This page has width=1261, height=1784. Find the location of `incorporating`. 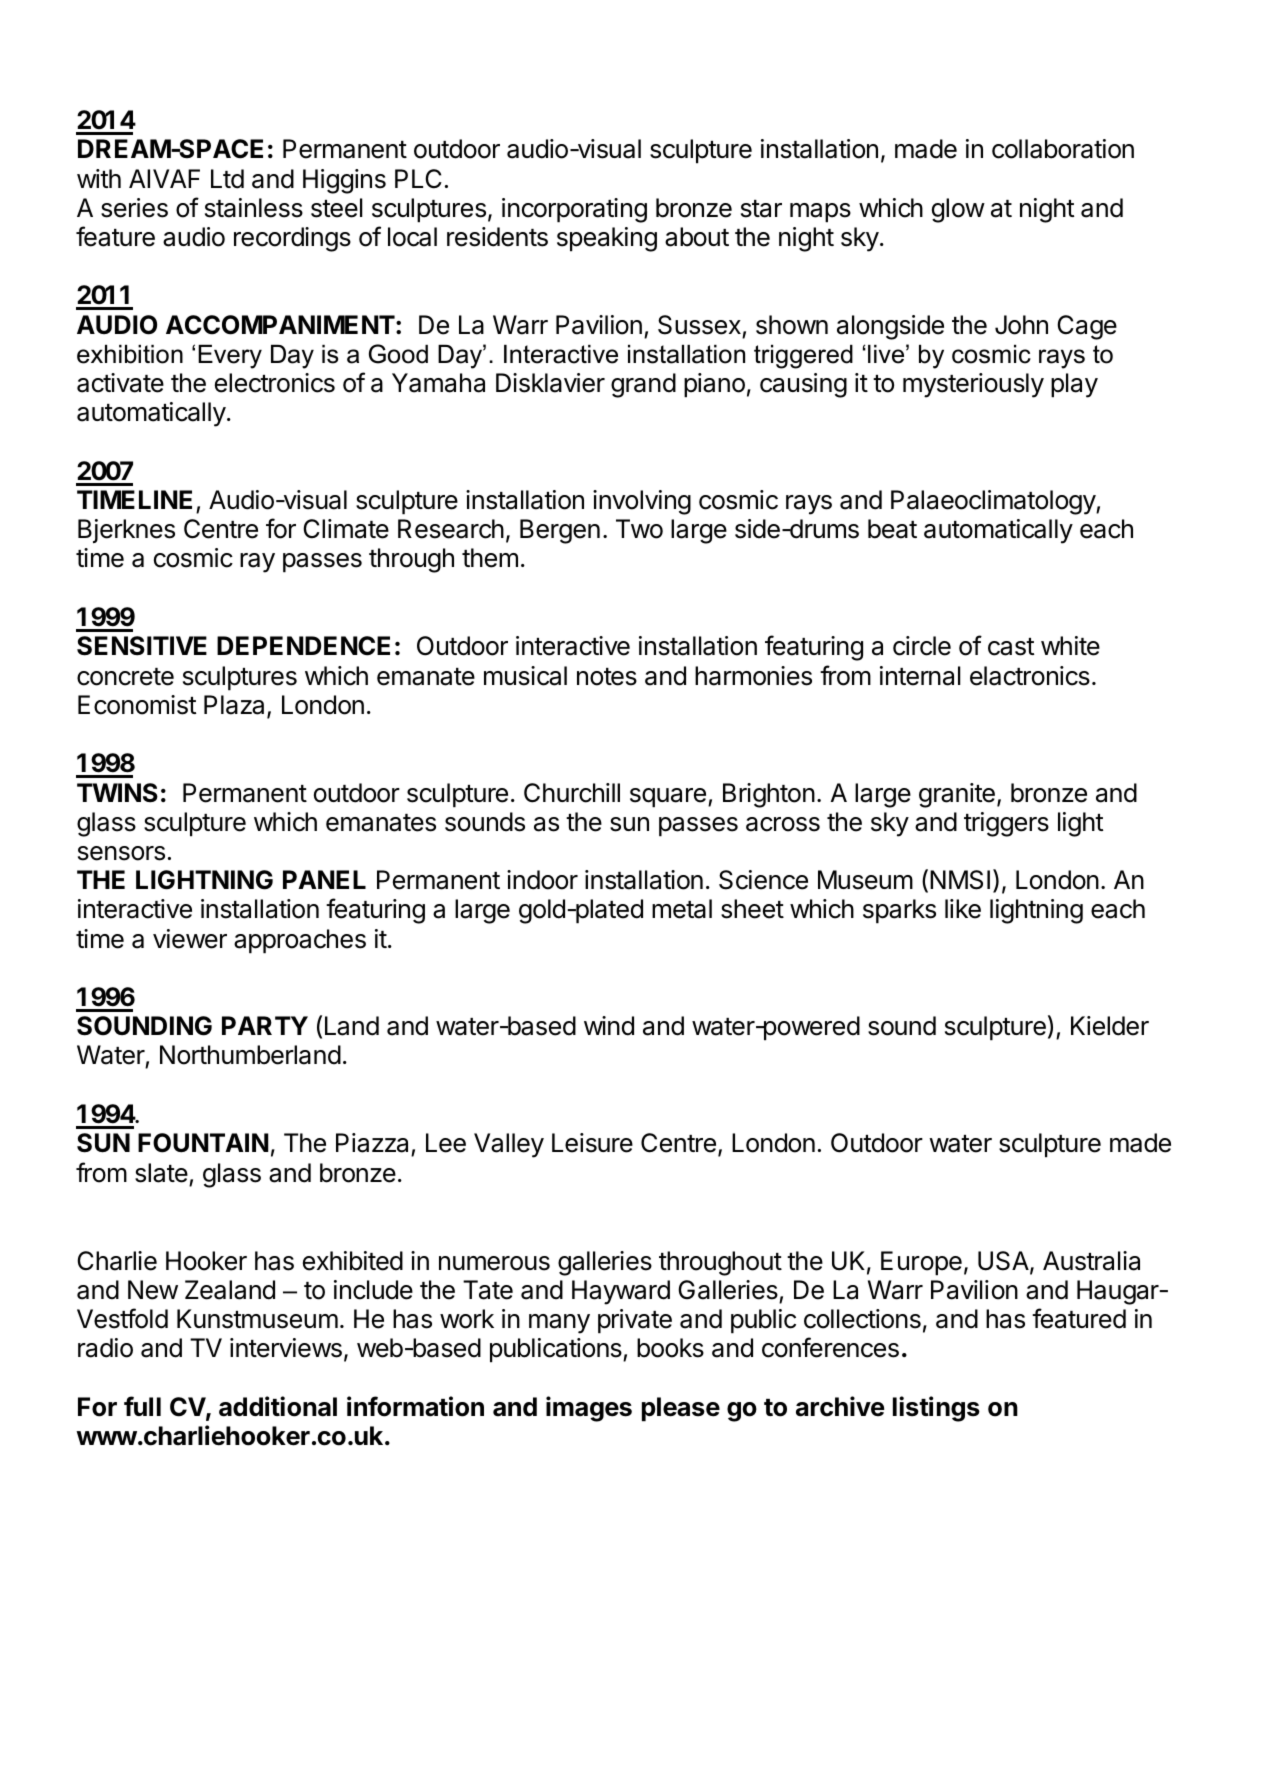

incorporating is located at coordinates (574, 210).
